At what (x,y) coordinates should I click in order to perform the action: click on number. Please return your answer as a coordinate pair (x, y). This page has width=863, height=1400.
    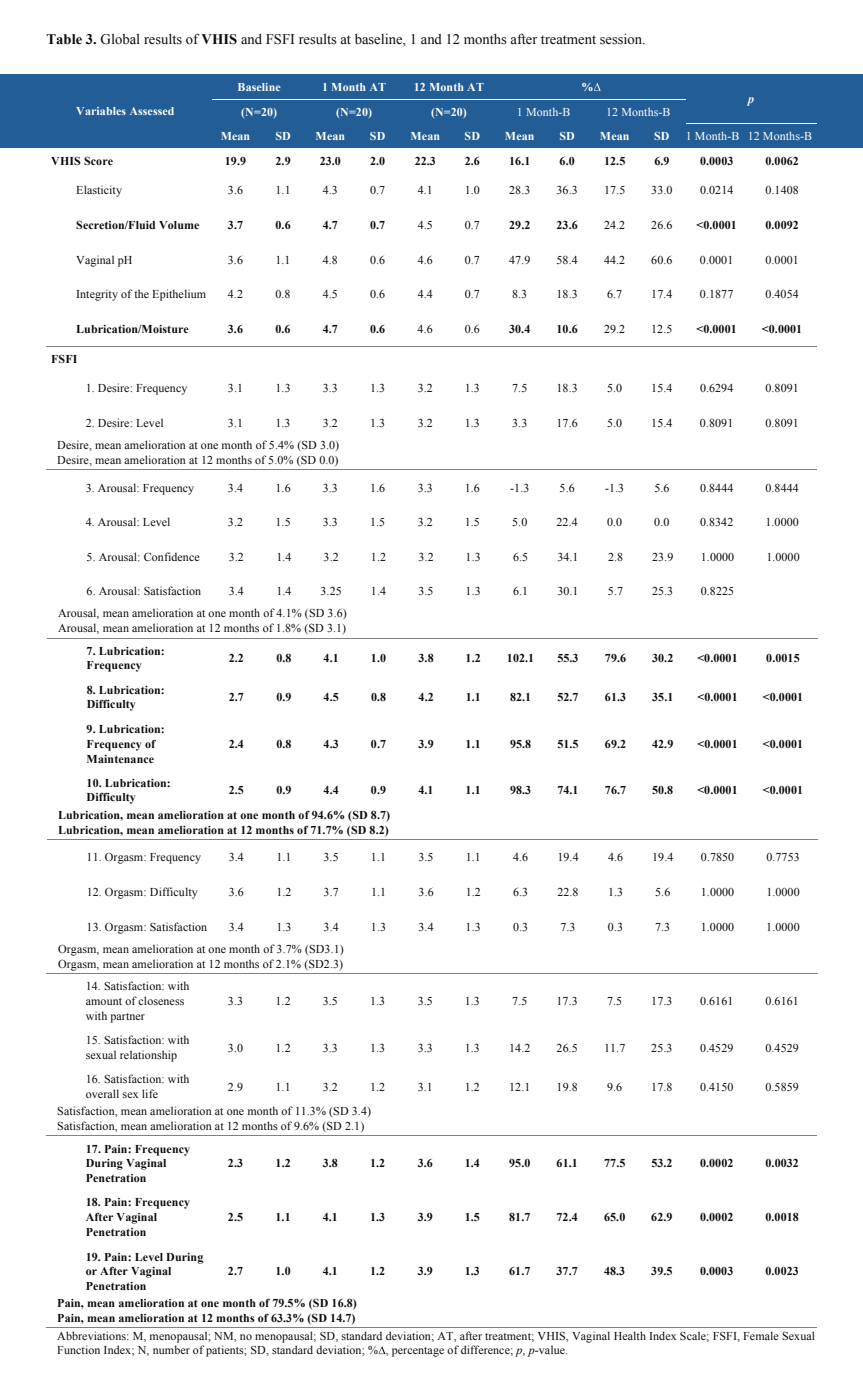
    Looking at the image, I should click on (171, 1349).
